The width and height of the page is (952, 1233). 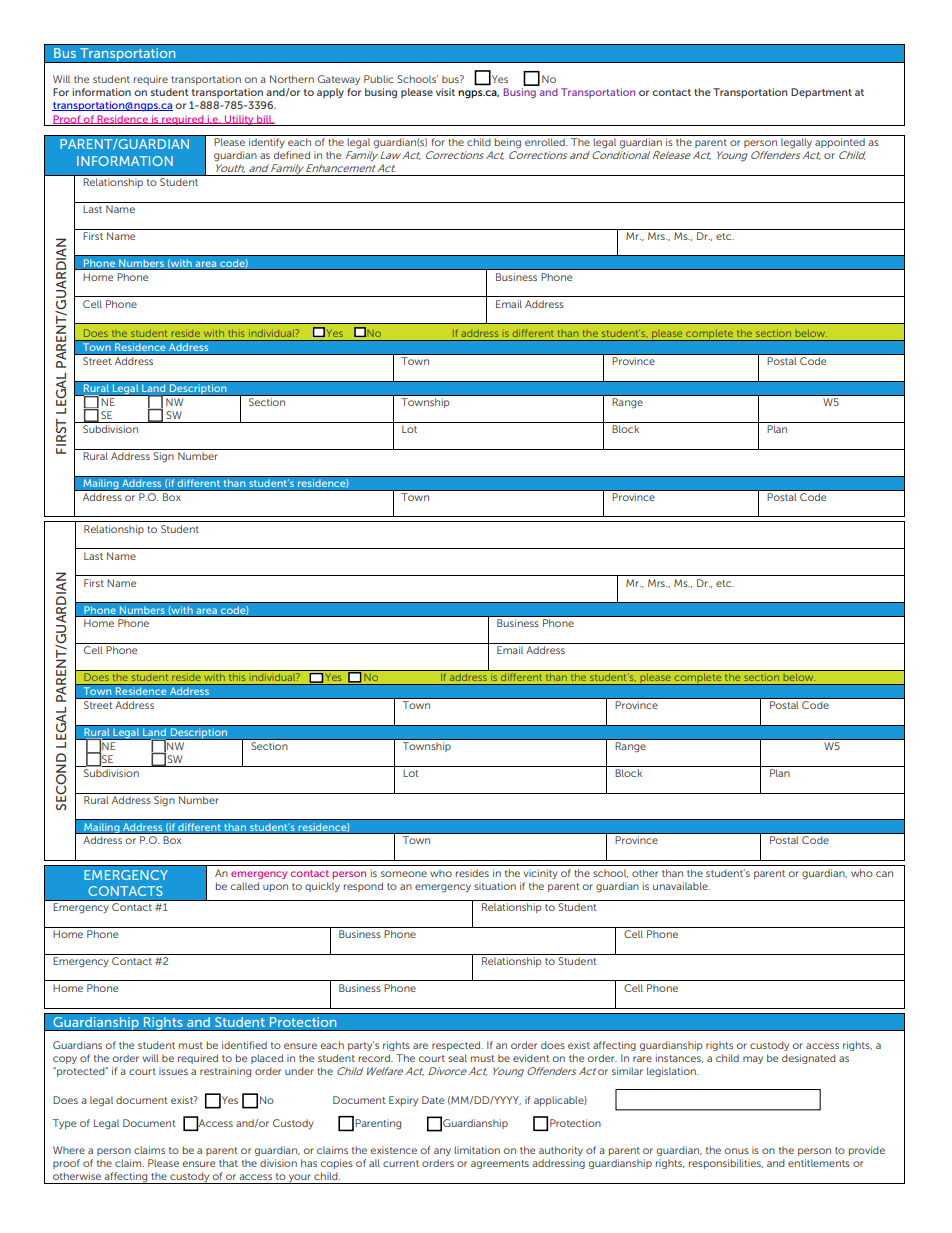 I want to click on situation, so click(x=495, y=886).
